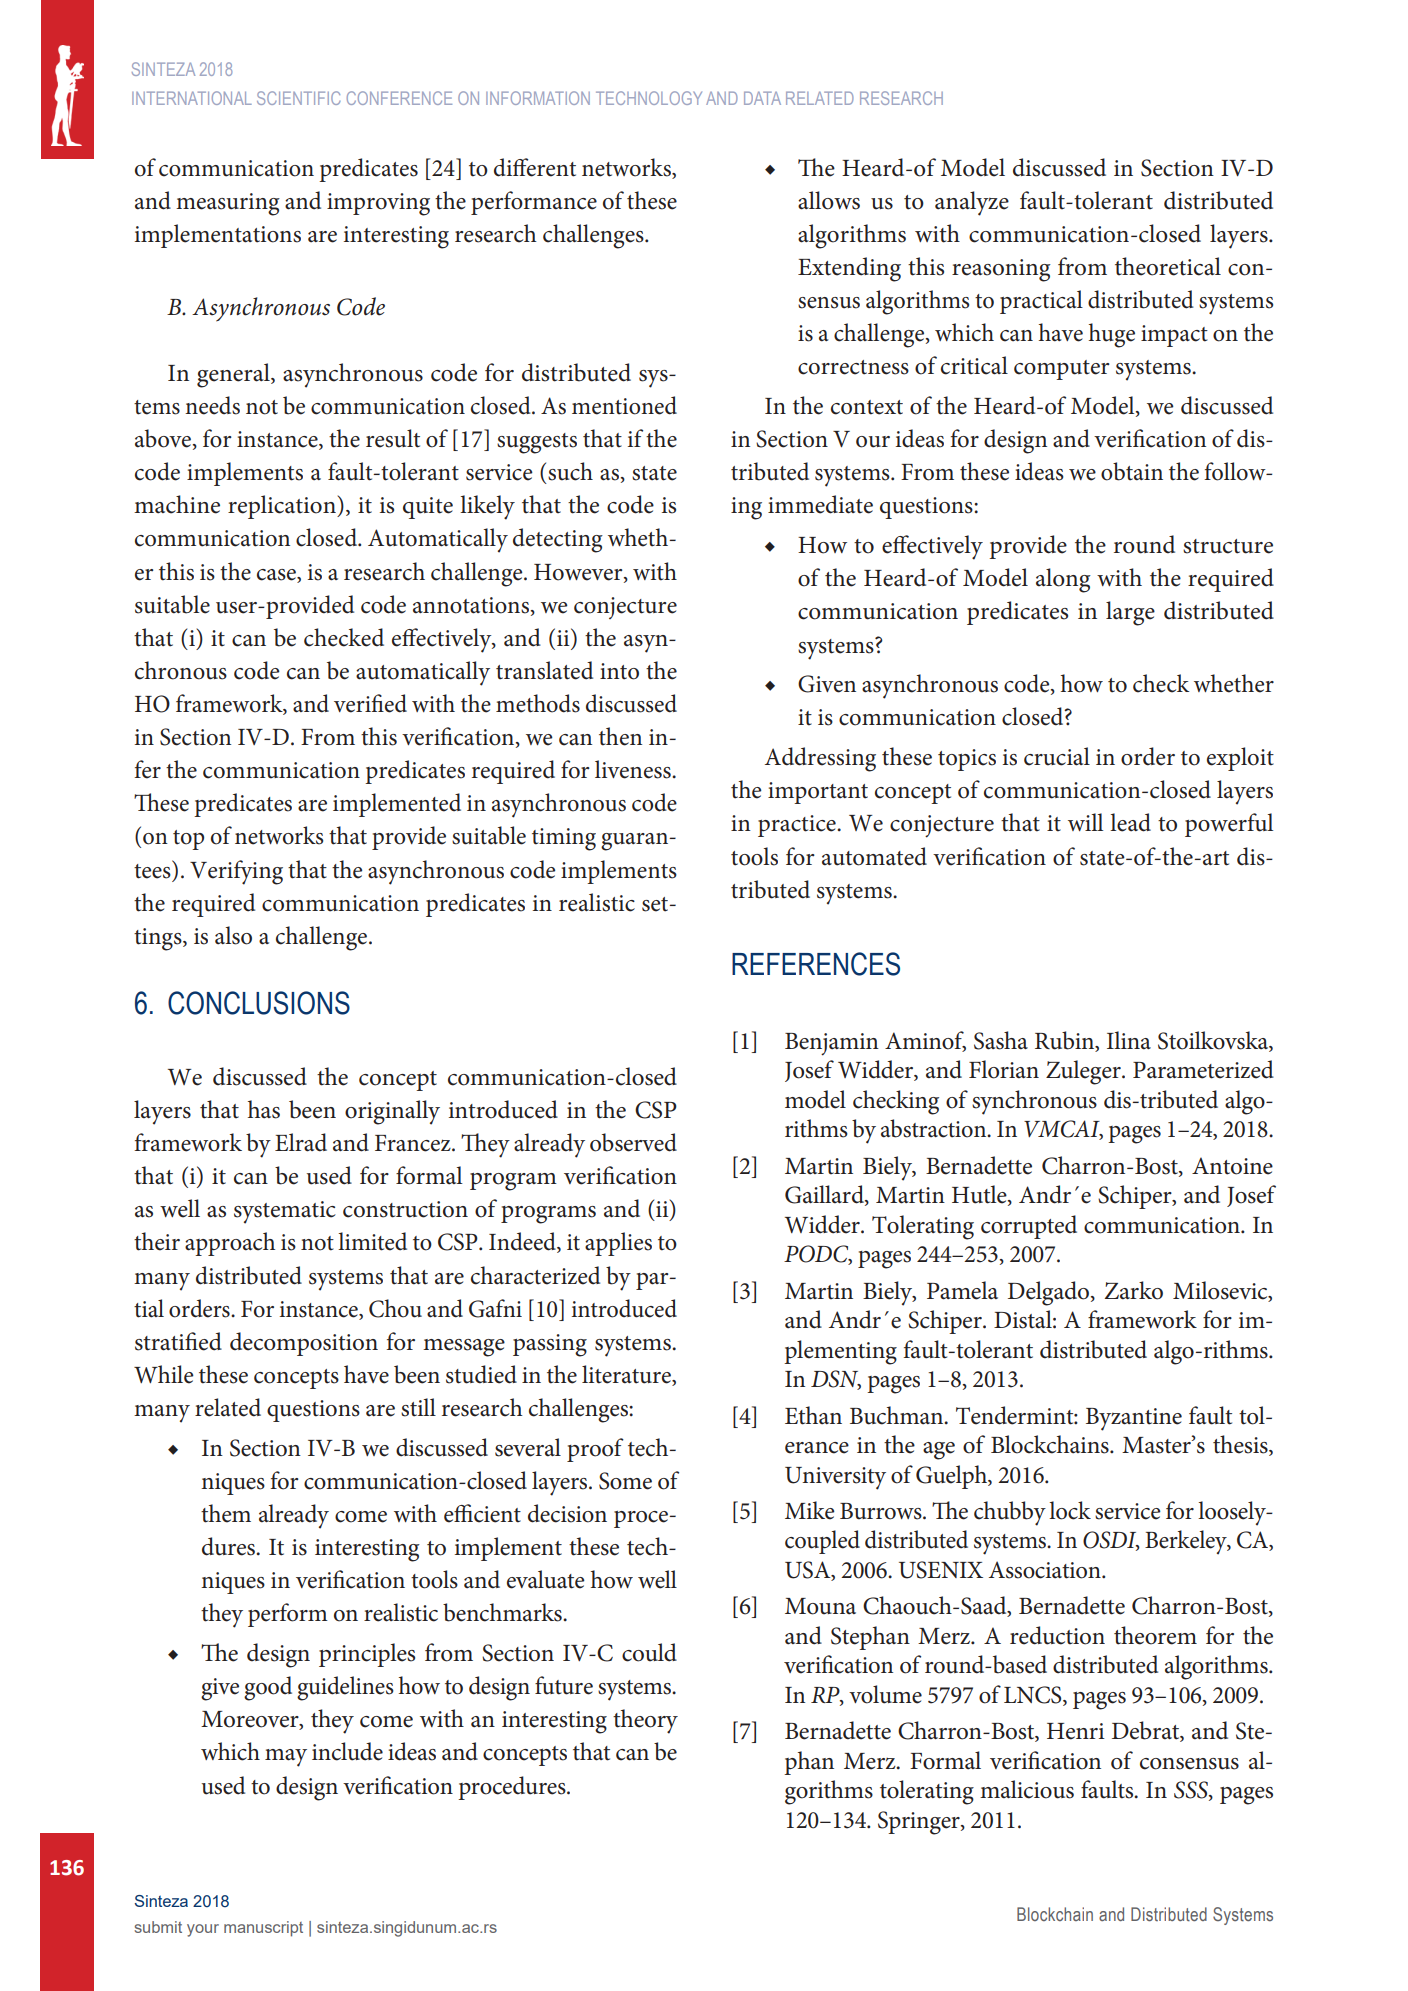  What do you see at coordinates (299, 98) in the page?
I see `SCIENTIFIC` at bounding box center [299, 98].
